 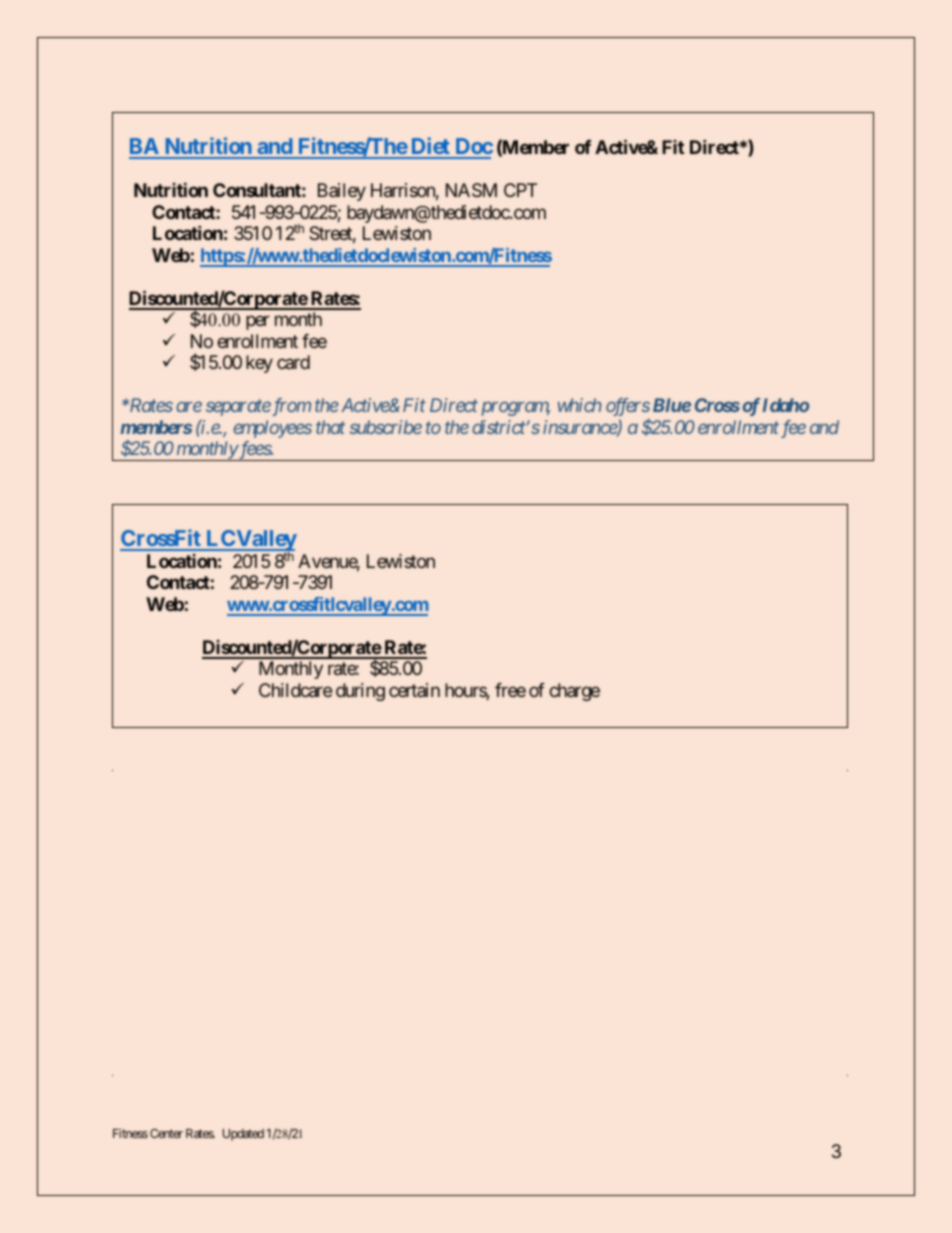 What do you see at coordinates (342, 192) in the image?
I see `Bailey` at bounding box center [342, 192].
